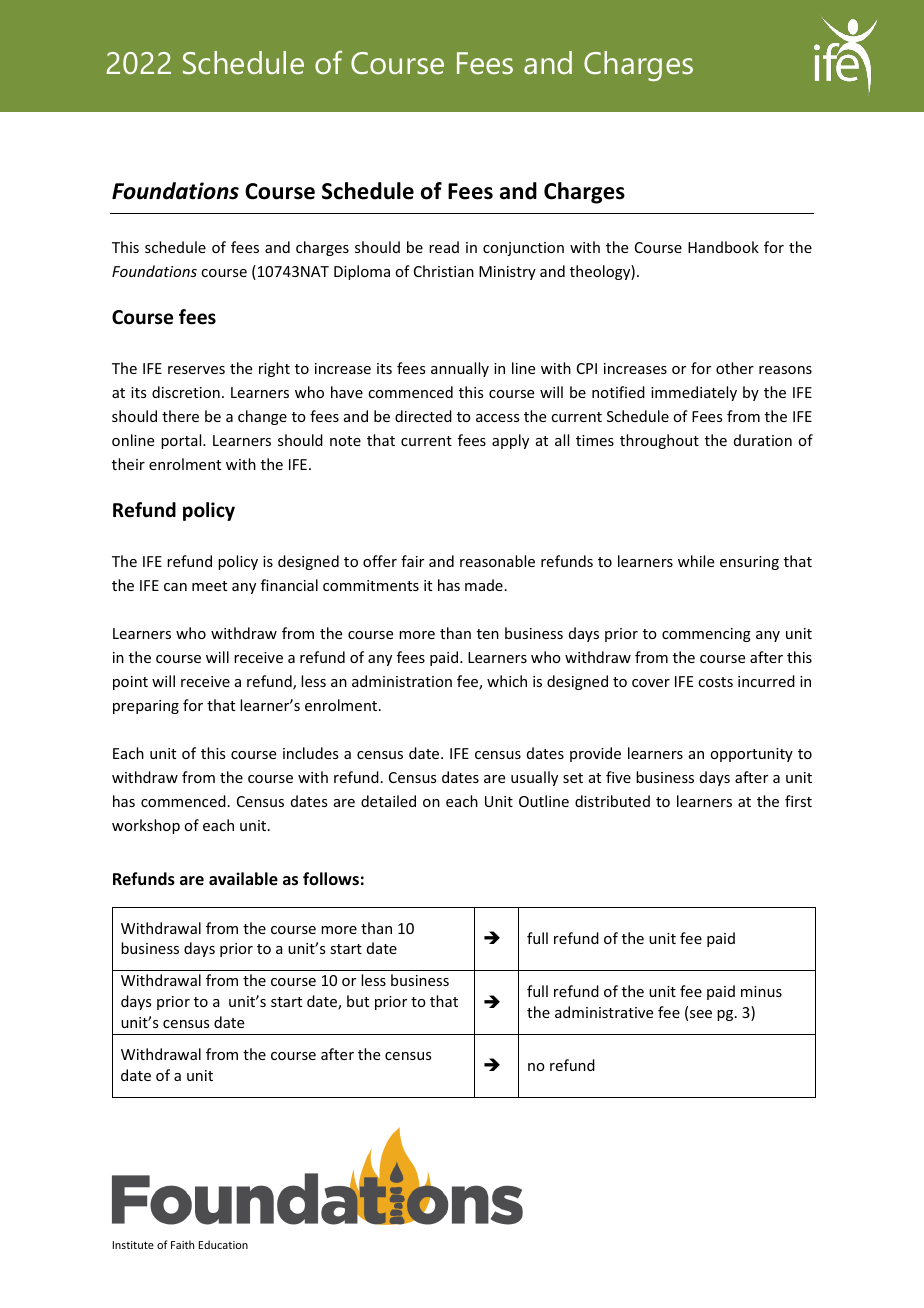 This screenshot has width=924, height=1308. What do you see at coordinates (243, 879) in the screenshot?
I see `available` at bounding box center [243, 879].
